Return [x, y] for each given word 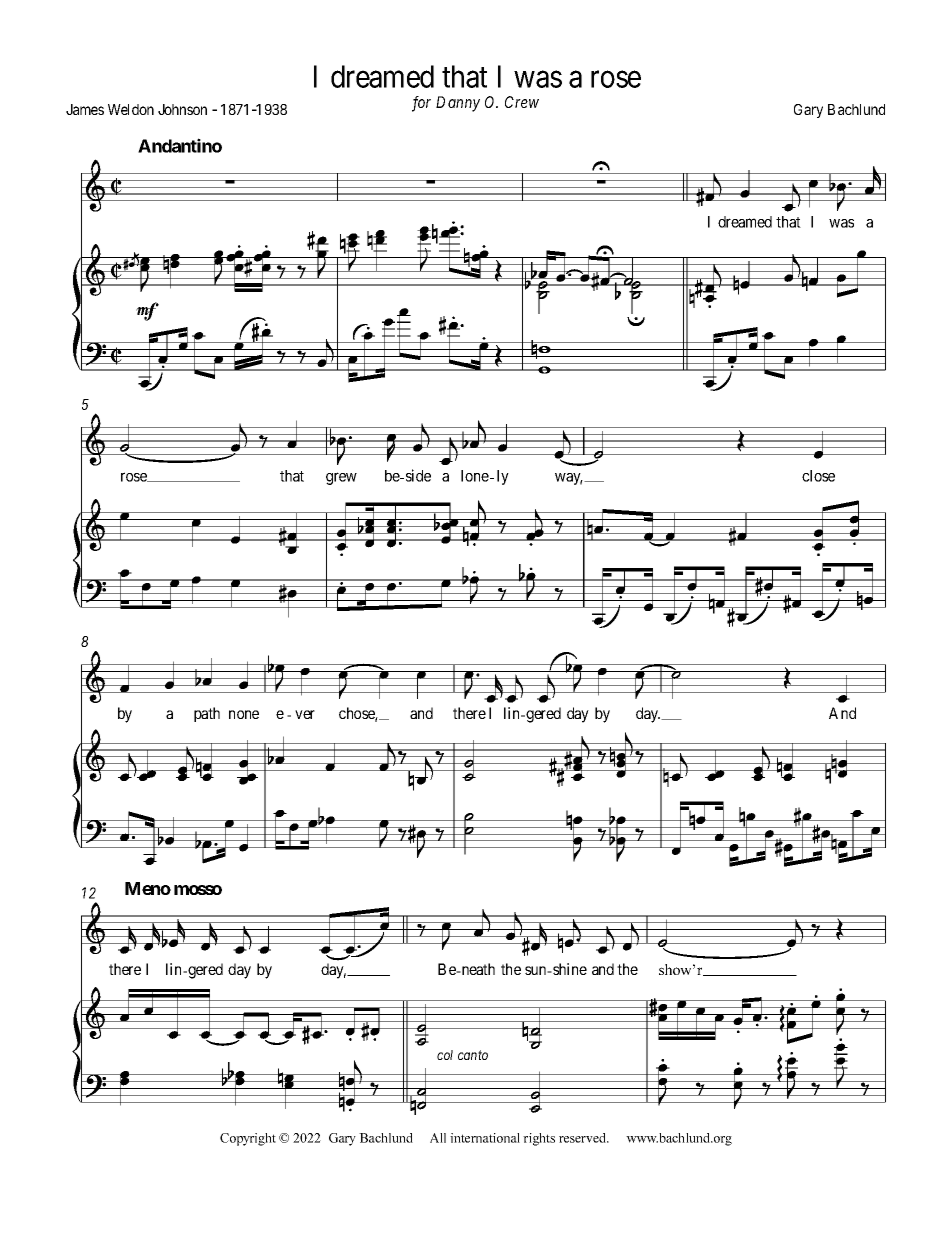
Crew [522, 102]
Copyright [248, 1139]
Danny [458, 104]
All [438, 1138]
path [207, 714]
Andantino [180, 145]
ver [305, 714]
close [818, 476]
